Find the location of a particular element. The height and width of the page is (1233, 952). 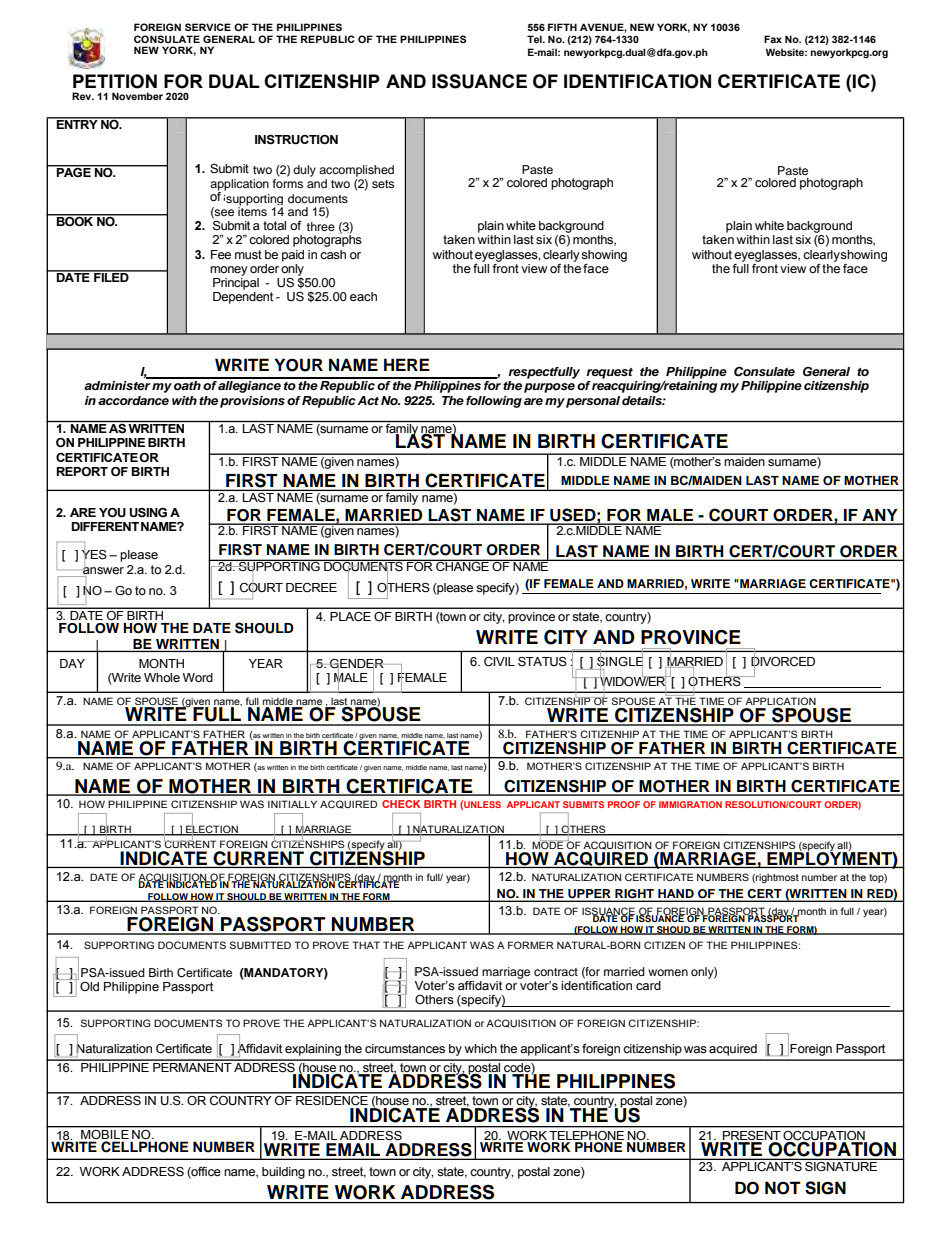

PERMANENT is located at coordinates (192, 1066).
